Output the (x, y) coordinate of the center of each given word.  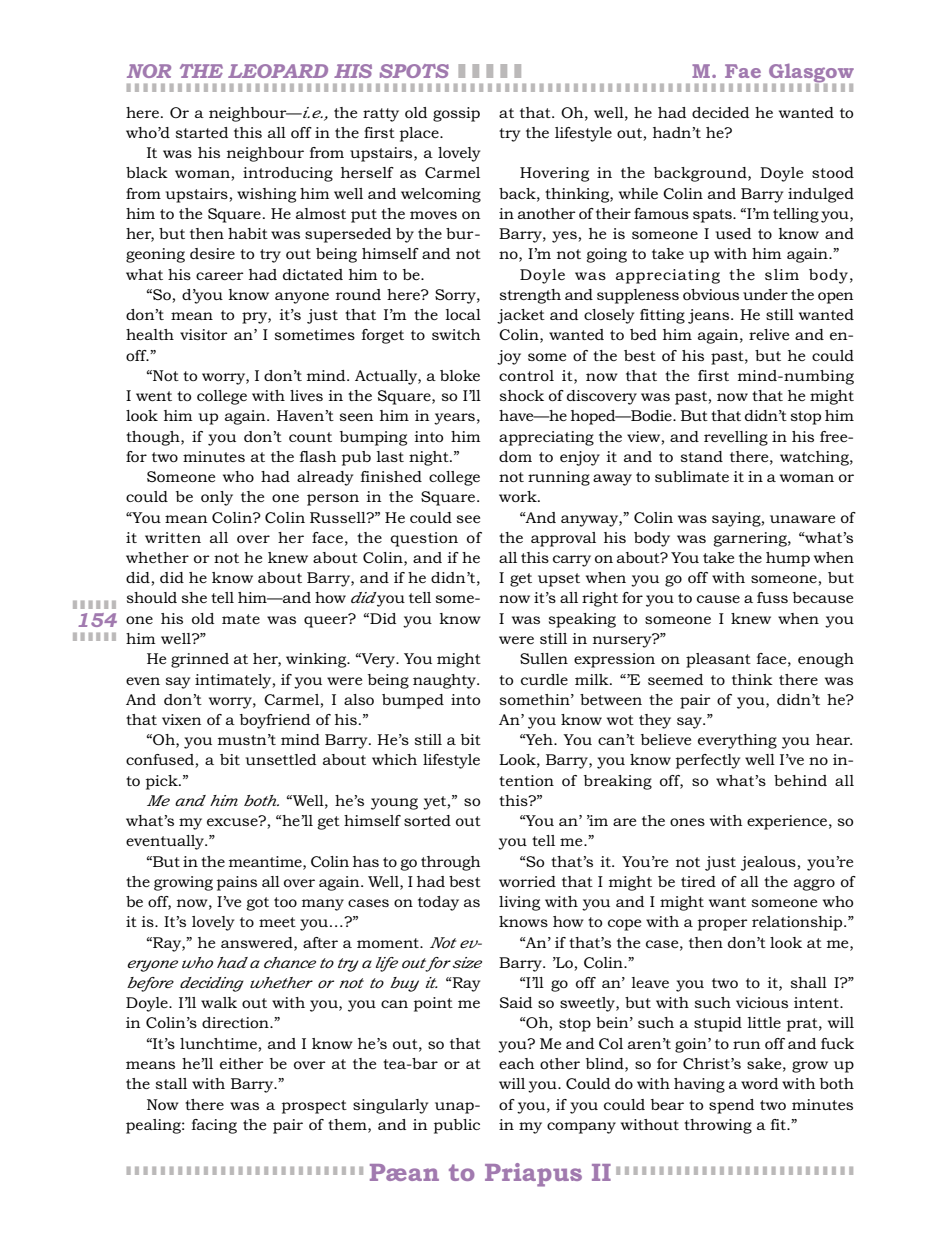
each (517, 1063)
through (451, 863)
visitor (204, 334)
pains (237, 883)
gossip (456, 114)
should (152, 597)
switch (456, 334)
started (202, 132)
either (242, 1063)
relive (769, 334)
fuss (772, 597)
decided (720, 112)
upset (559, 580)
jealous (769, 863)
